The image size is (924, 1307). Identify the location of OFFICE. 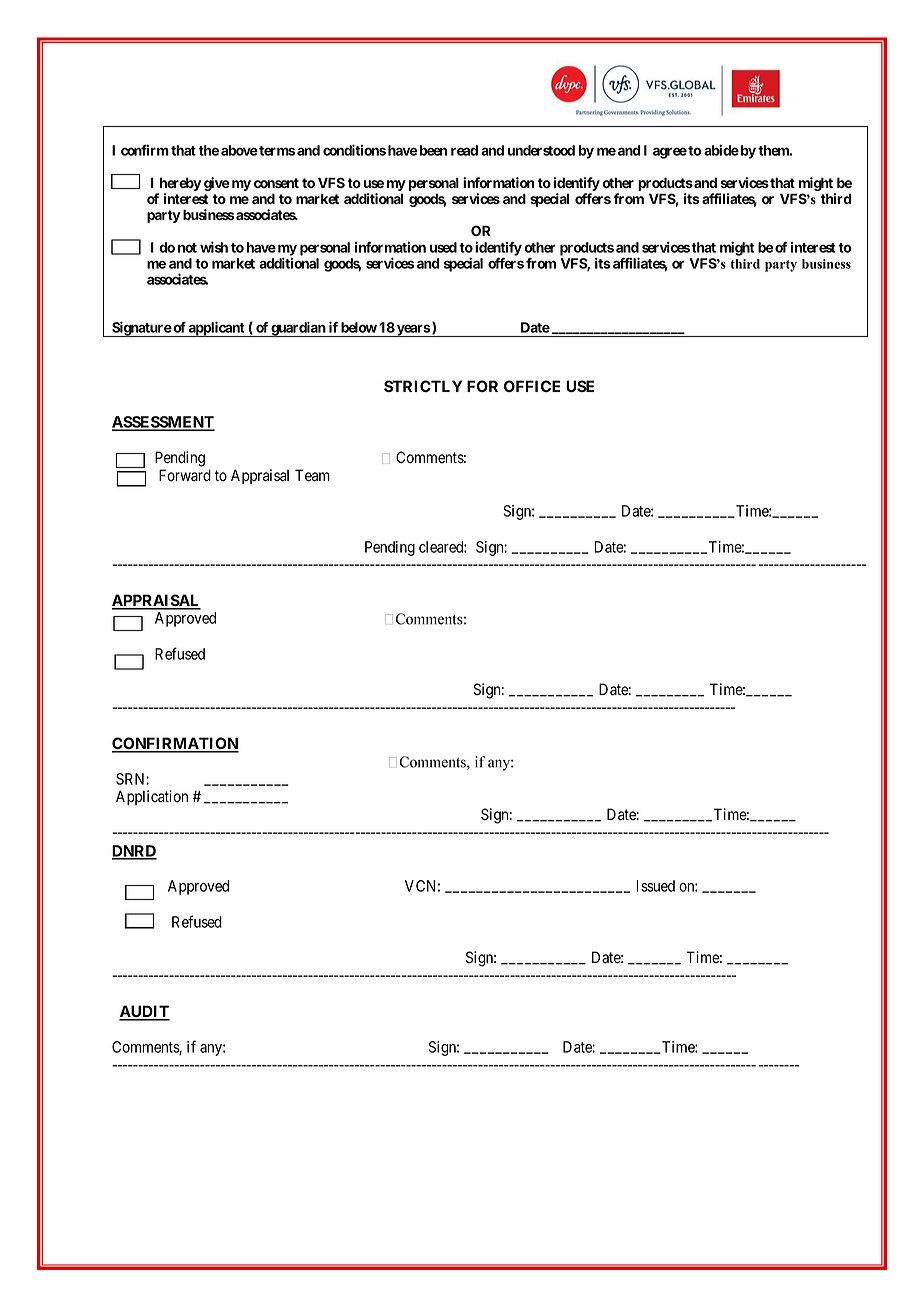
(532, 386).
